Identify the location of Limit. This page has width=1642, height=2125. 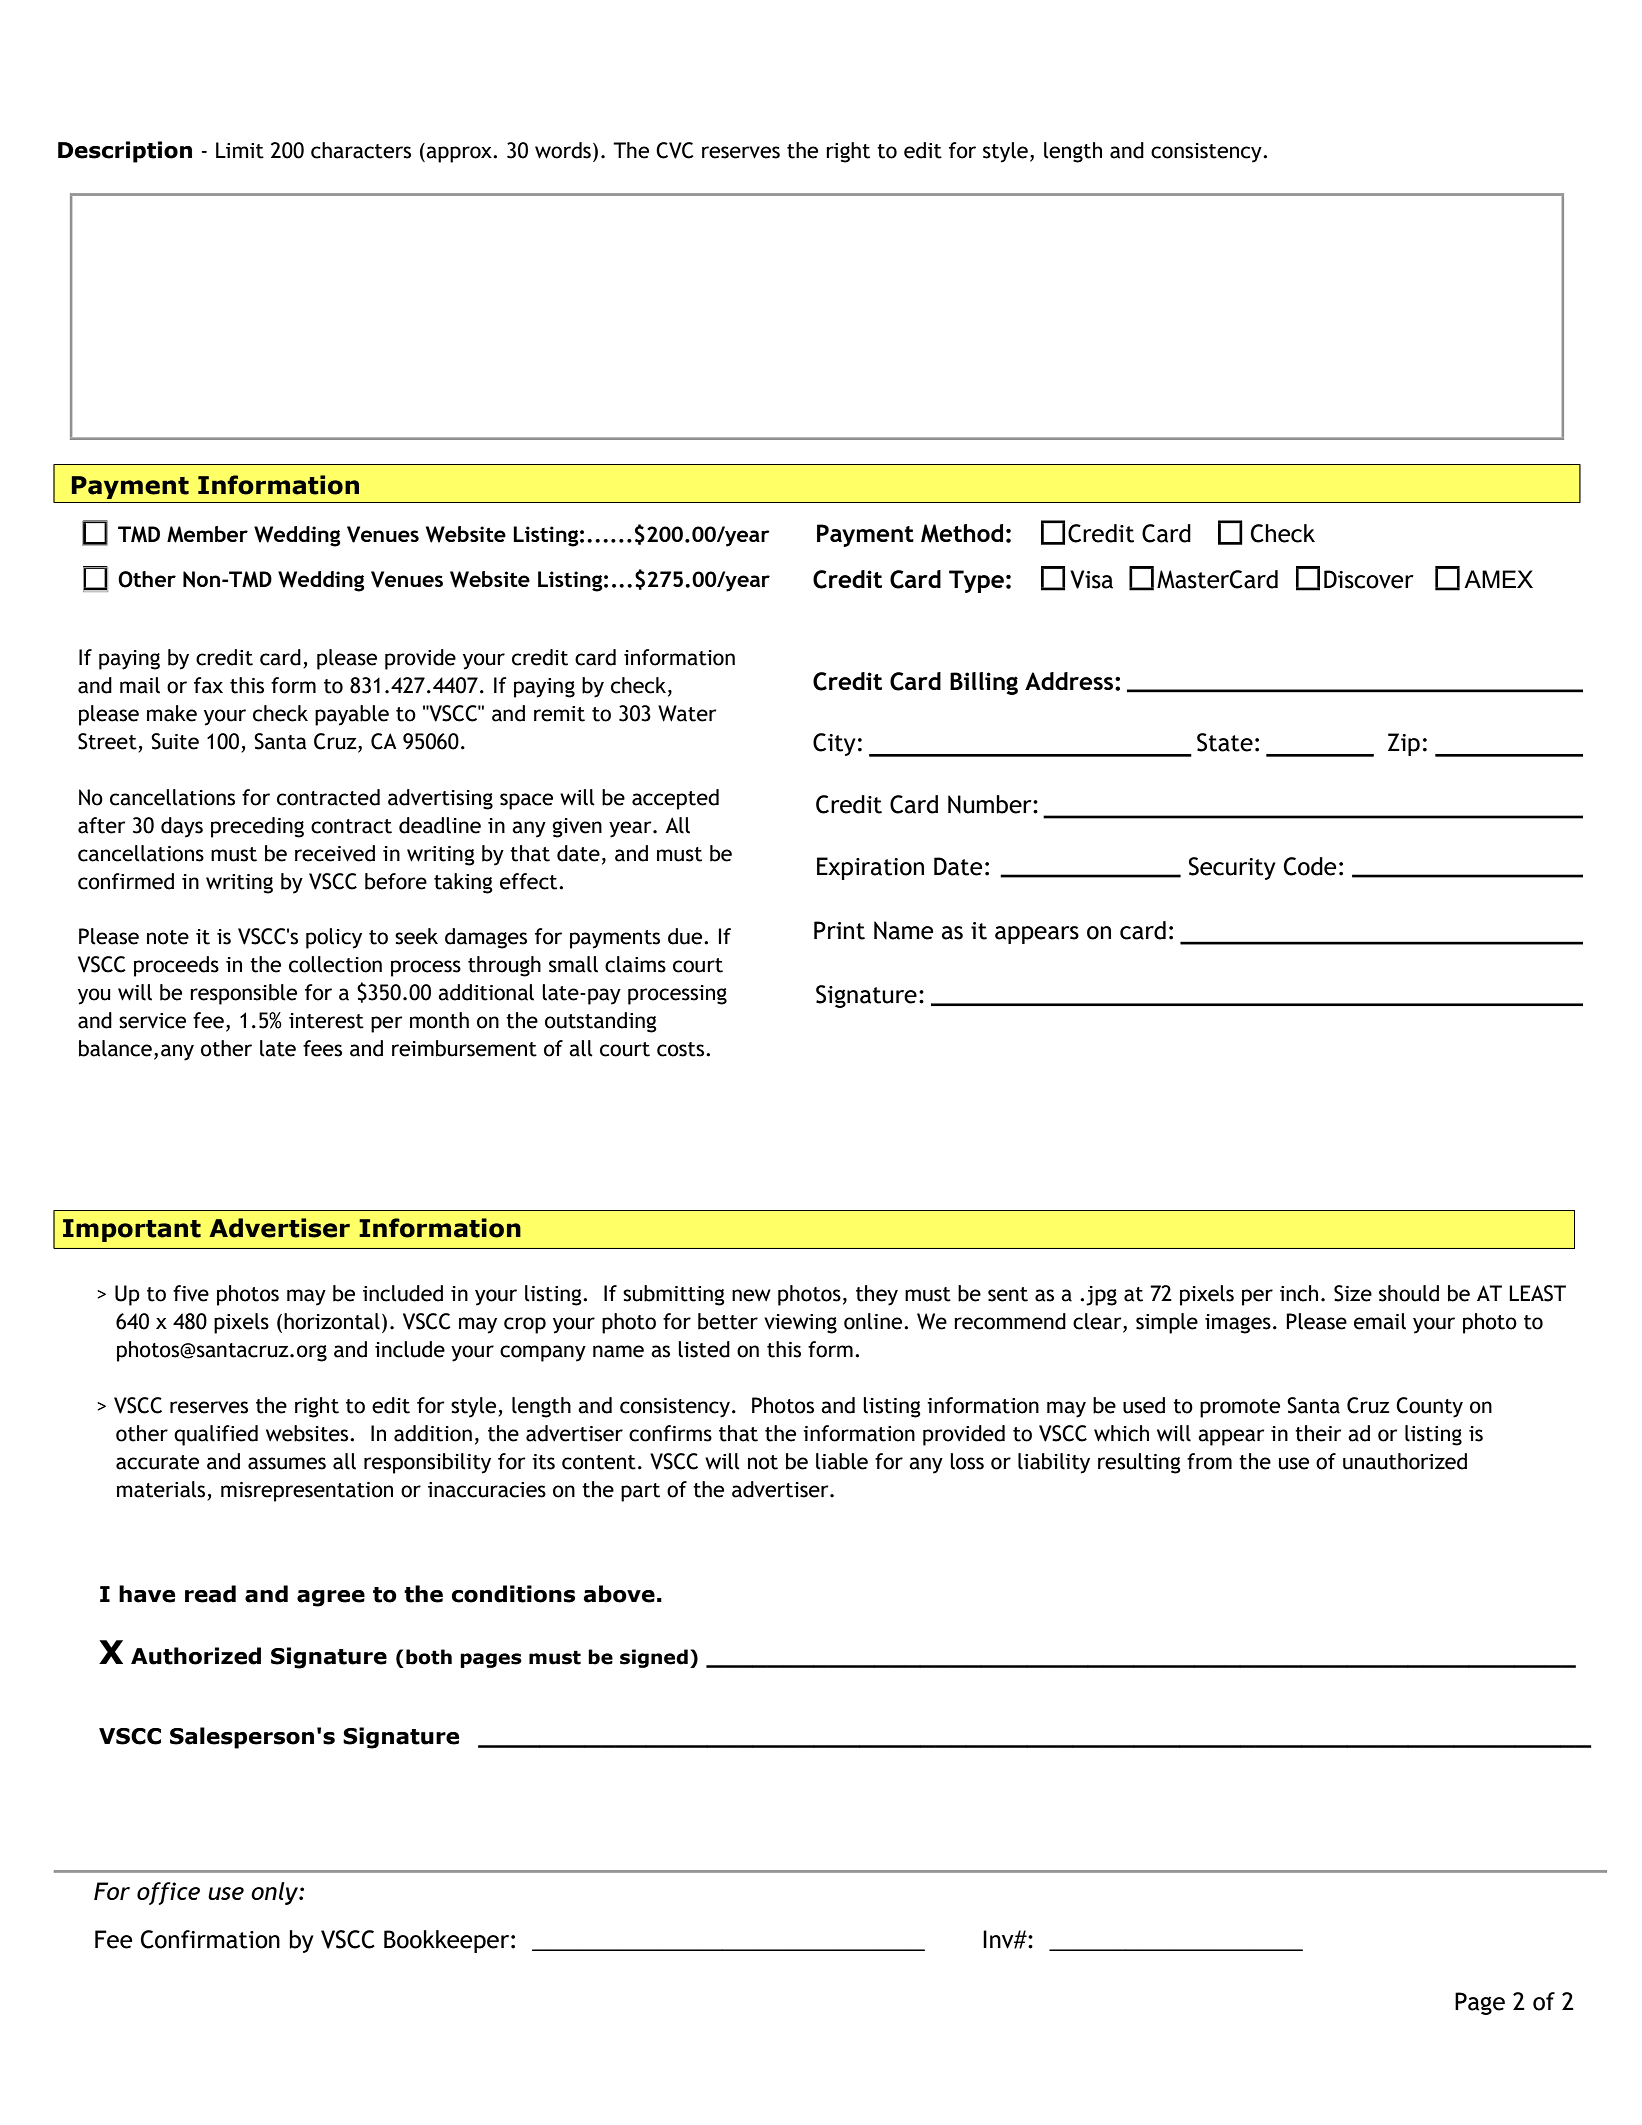
(240, 150).
